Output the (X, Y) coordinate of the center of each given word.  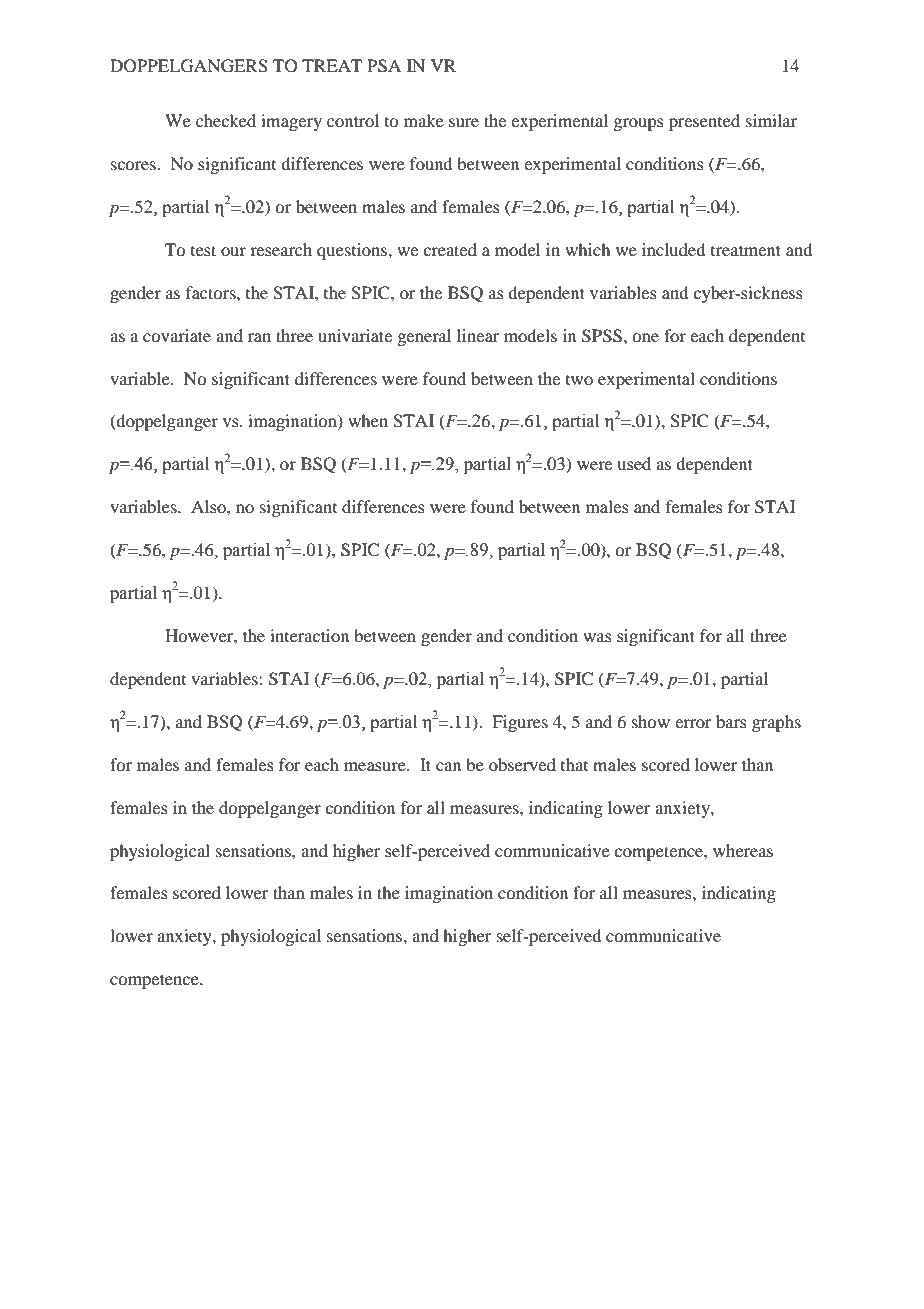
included (673, 249)
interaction (309, 635)
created (450, 249)
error (693, 723)
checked (226, 120)
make (424, 120)
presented (704, 122)
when (368, 420)
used (634, 463)
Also (209, 506)
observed (522, 764)
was (597, 637)
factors (212, 292)
